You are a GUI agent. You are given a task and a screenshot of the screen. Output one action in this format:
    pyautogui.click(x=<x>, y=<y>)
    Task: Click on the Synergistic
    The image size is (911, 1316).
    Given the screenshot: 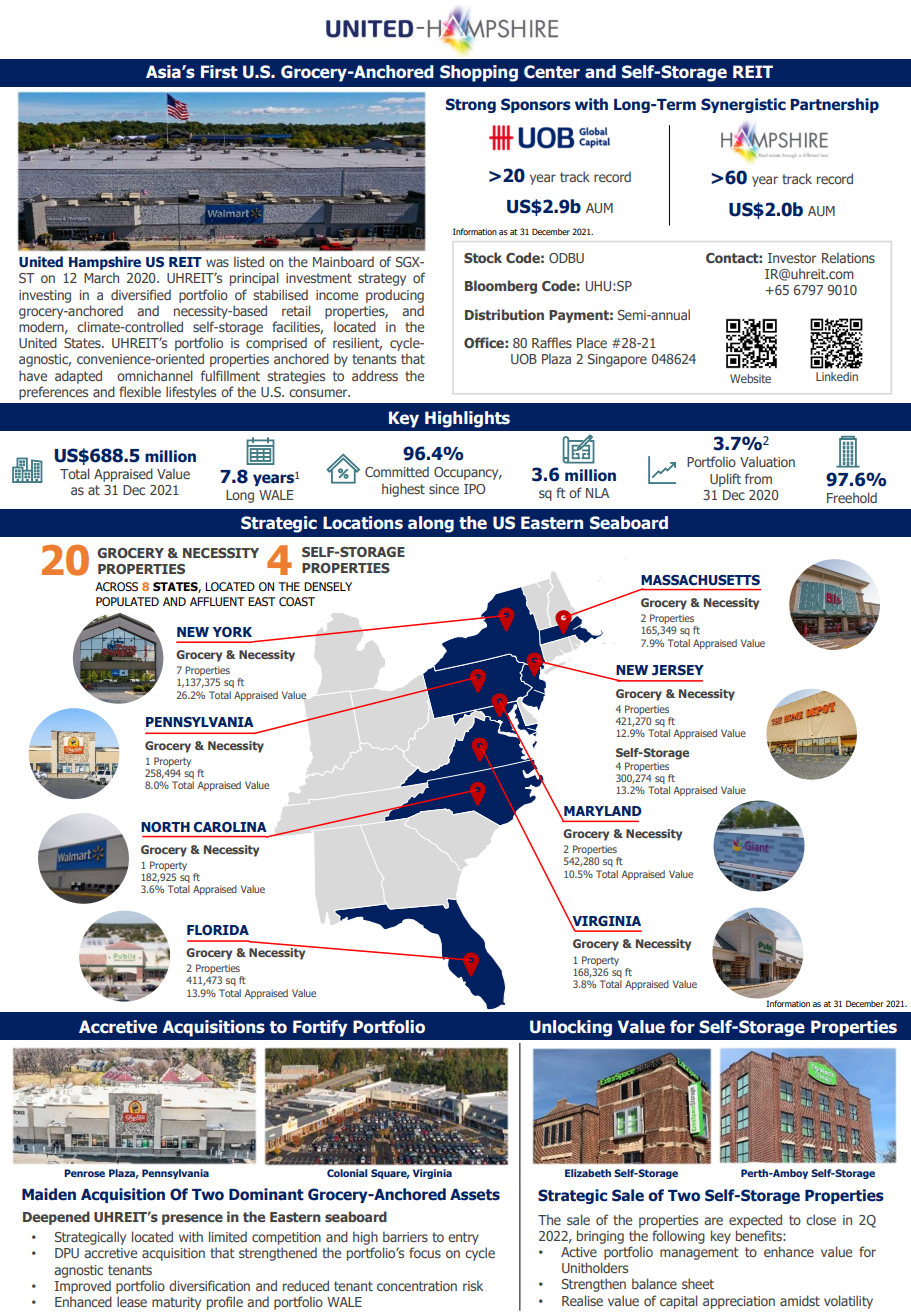 What is the action you would take?
    pyautogui.click(x=743, y=105)
